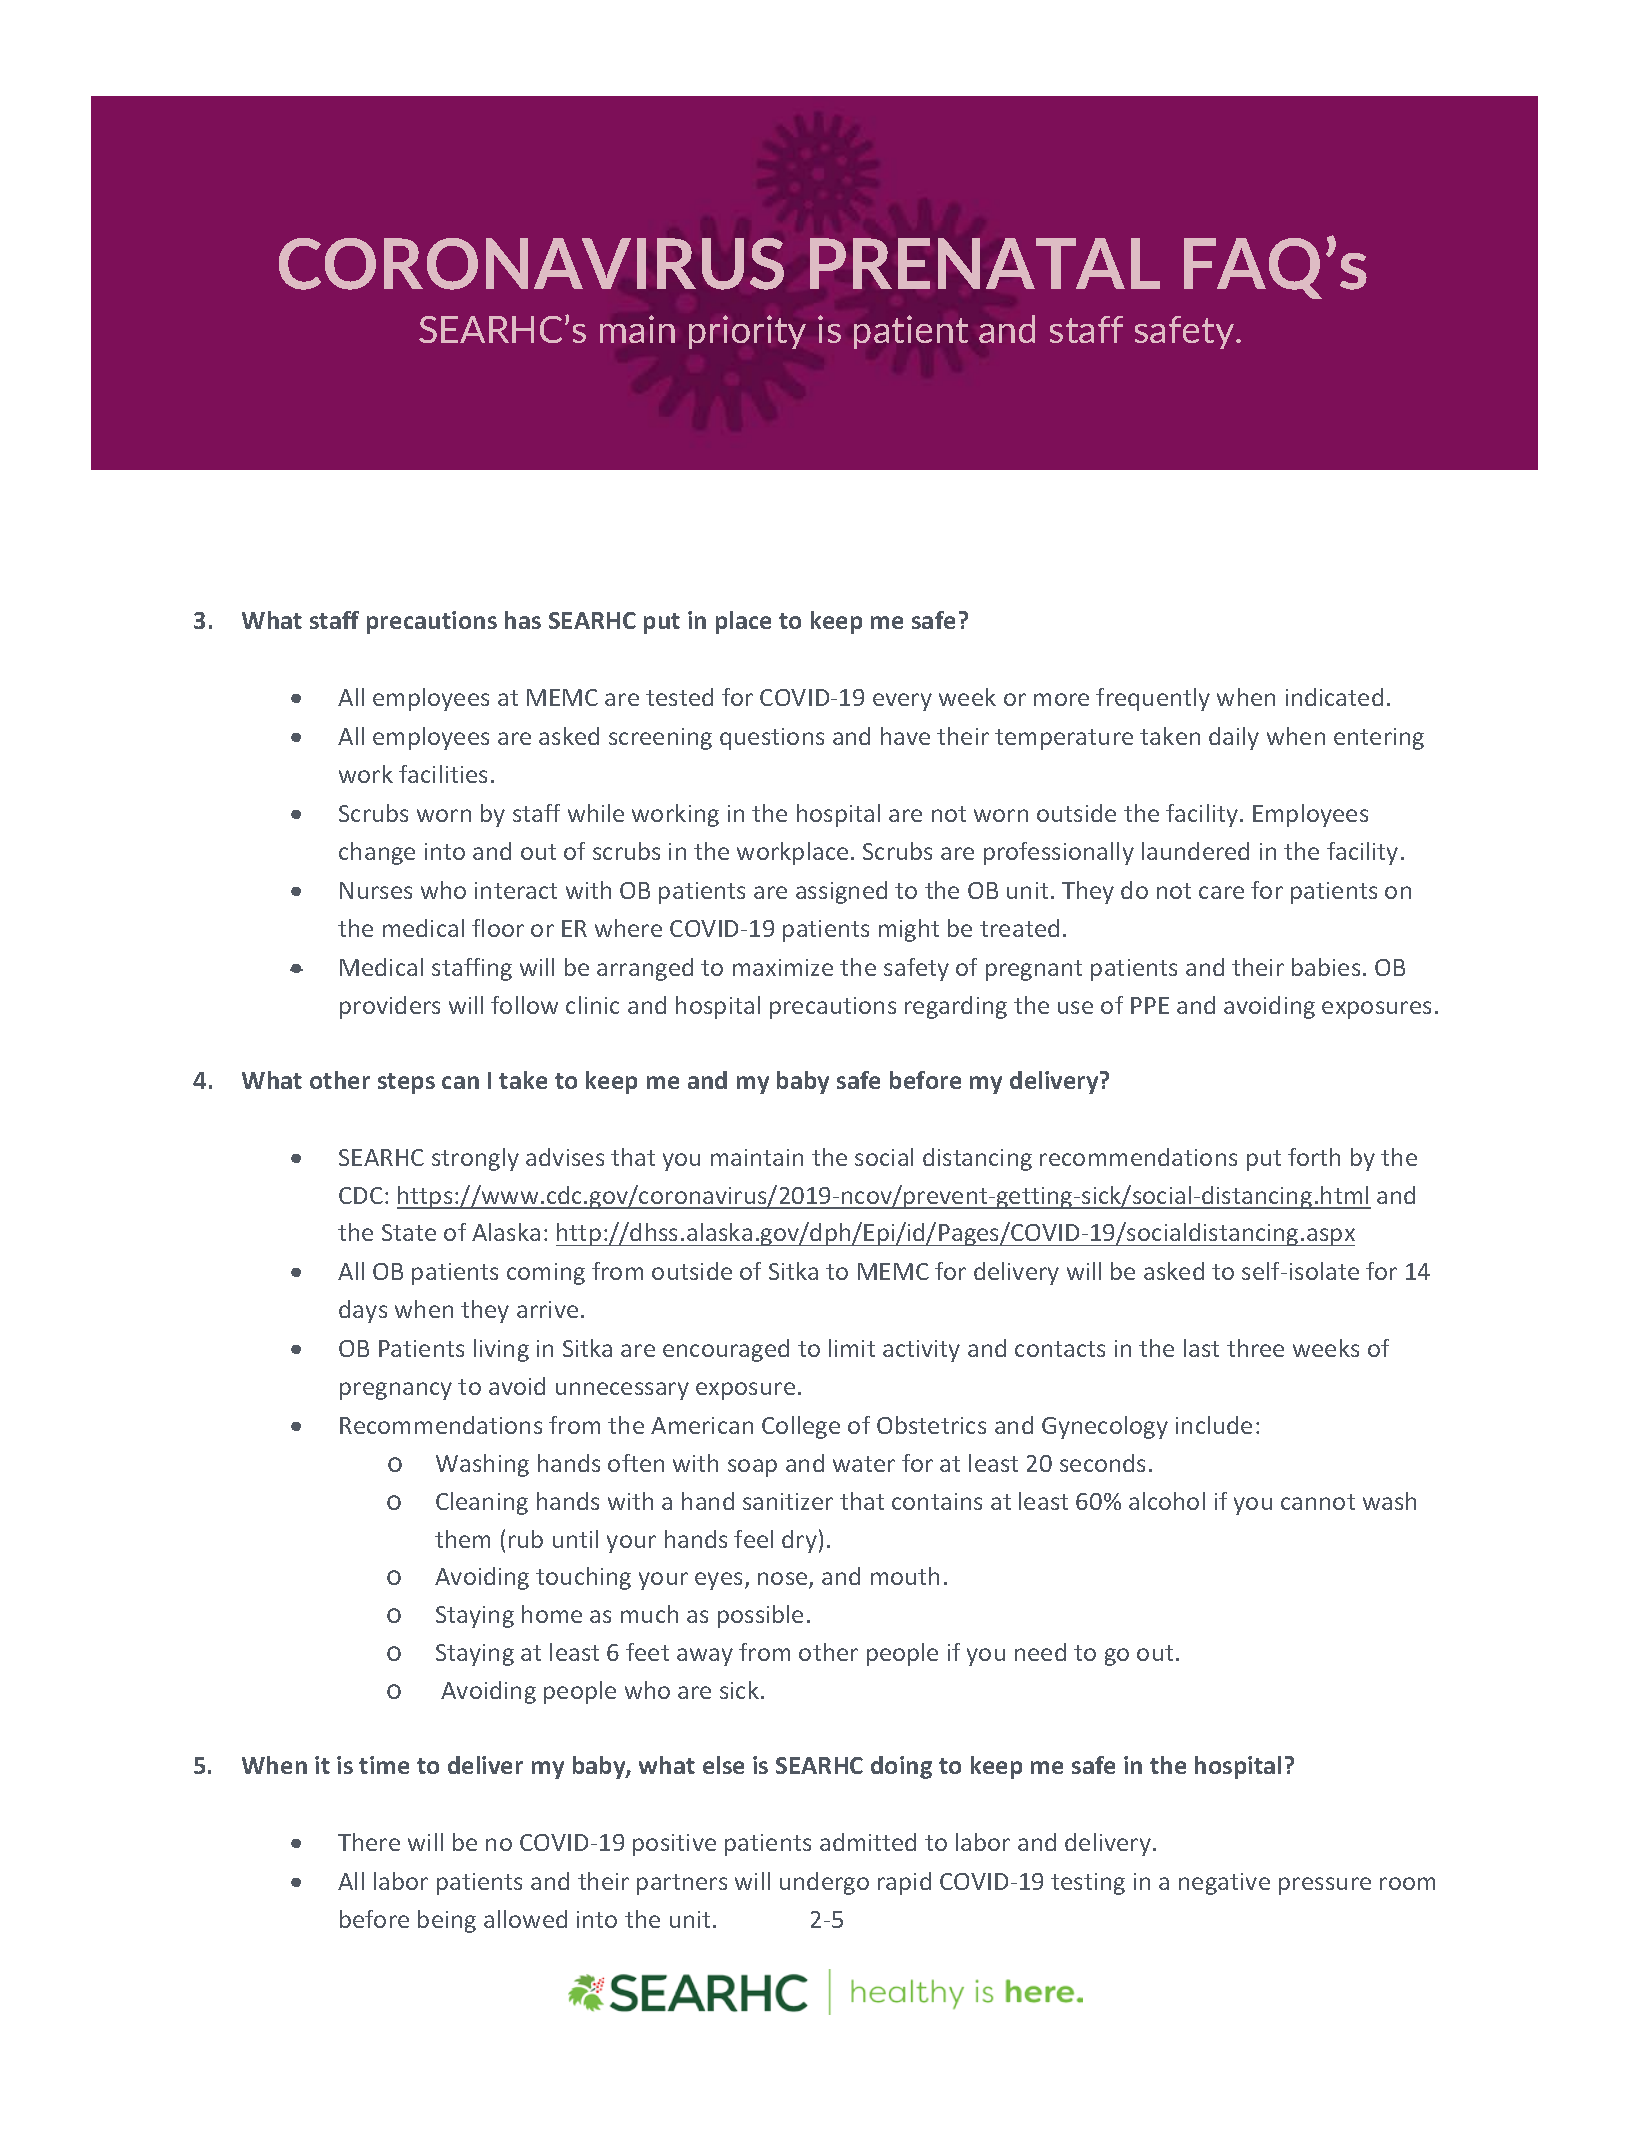 This screenshot has height=2129, width=1645. I want to click on pressure, so click(1325, 1886).
